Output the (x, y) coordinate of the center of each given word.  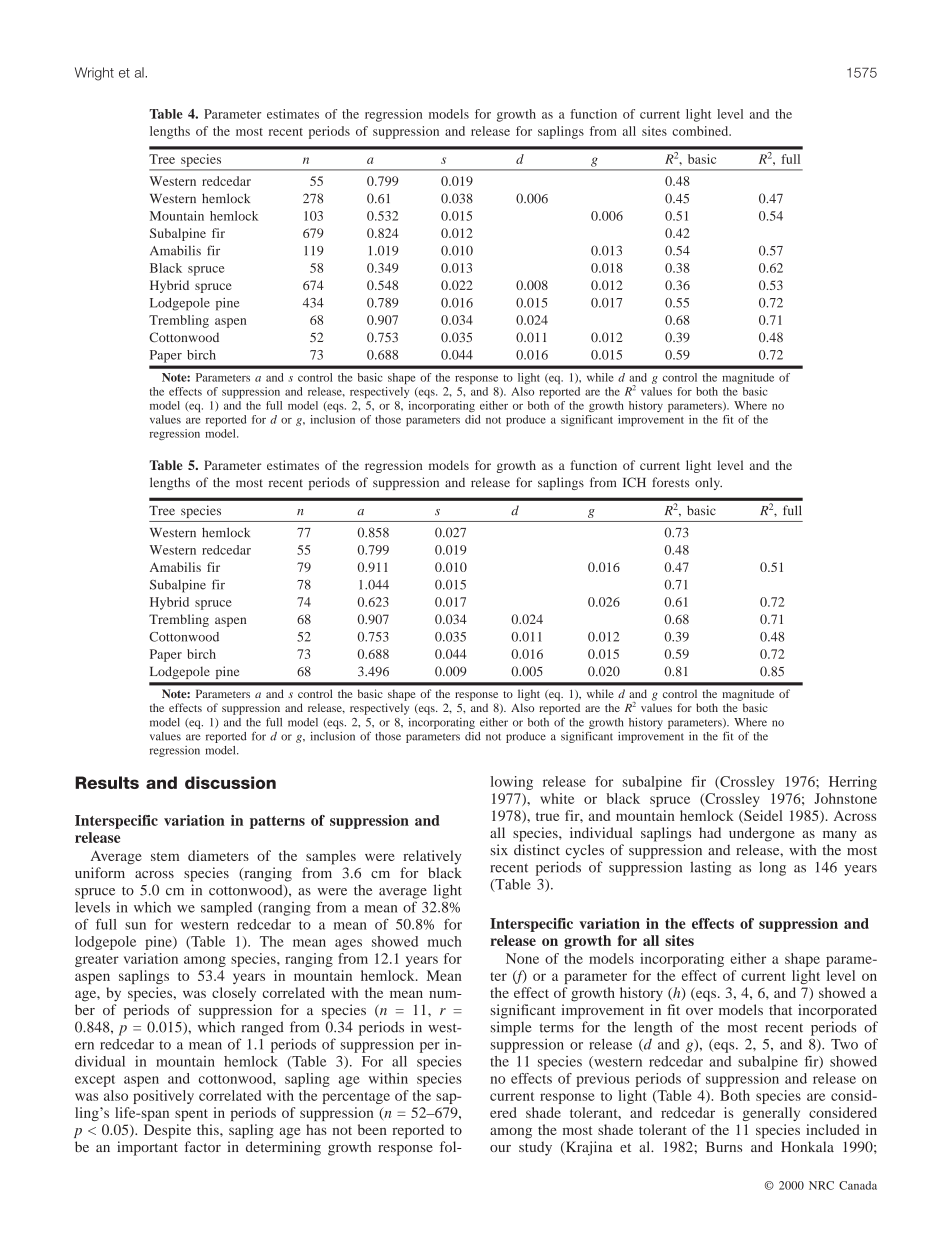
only (708, 483)
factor (202, 1146)
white (557, 798)
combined (701, 131)
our (500, 1148)
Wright (94, 74)
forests (671, 482)
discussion (230, 782)
